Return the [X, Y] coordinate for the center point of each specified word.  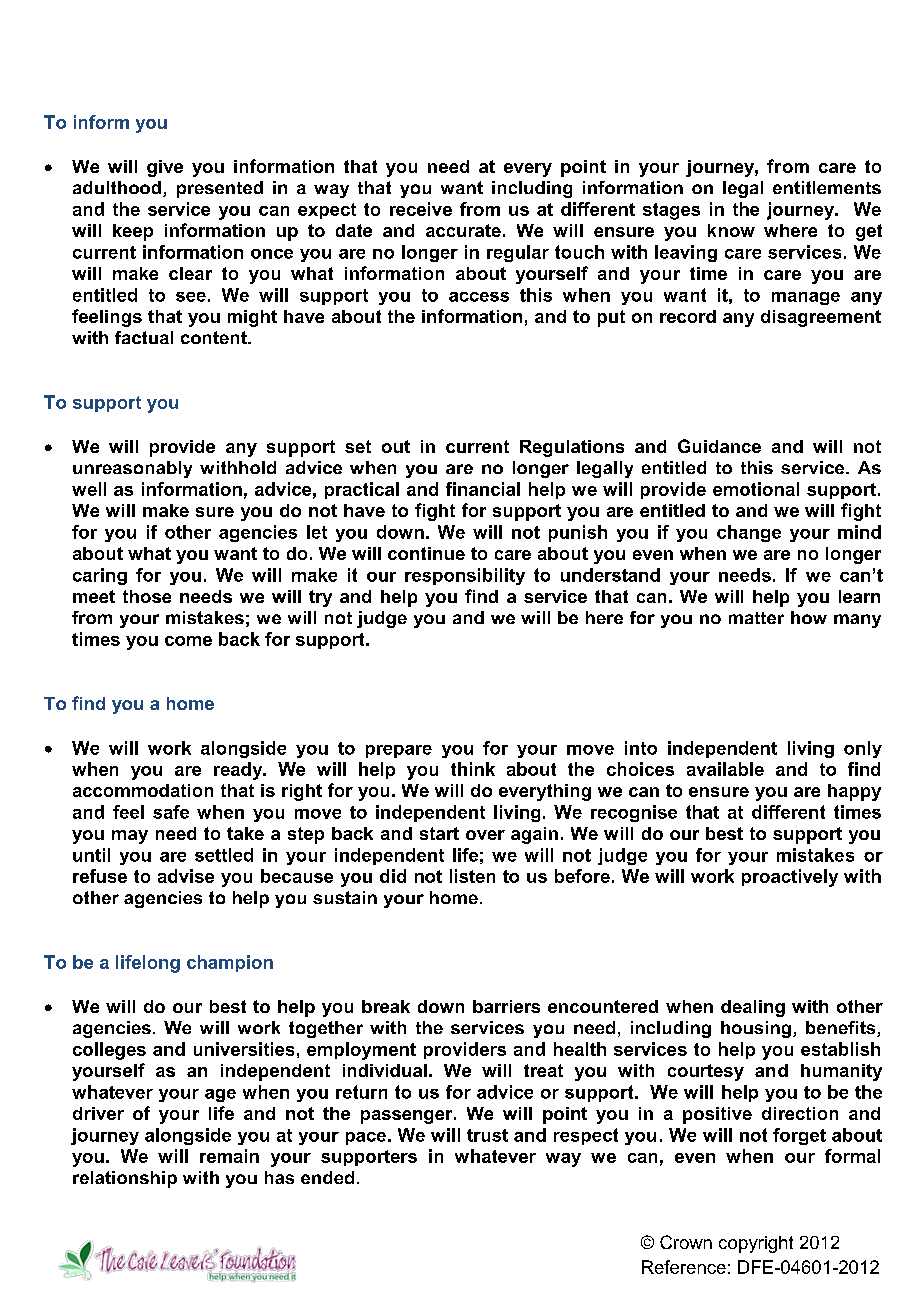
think [473, 769]
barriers [506, 1006]
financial [483, 489]
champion [230, 963]
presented [220, 189]
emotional [756, 489]
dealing [753, 1008]
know [731, 230]
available [725, 769]
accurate [463, 230]
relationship [125, 1179]
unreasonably [132, 469]
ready [239, 771]
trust [487, 1135]
